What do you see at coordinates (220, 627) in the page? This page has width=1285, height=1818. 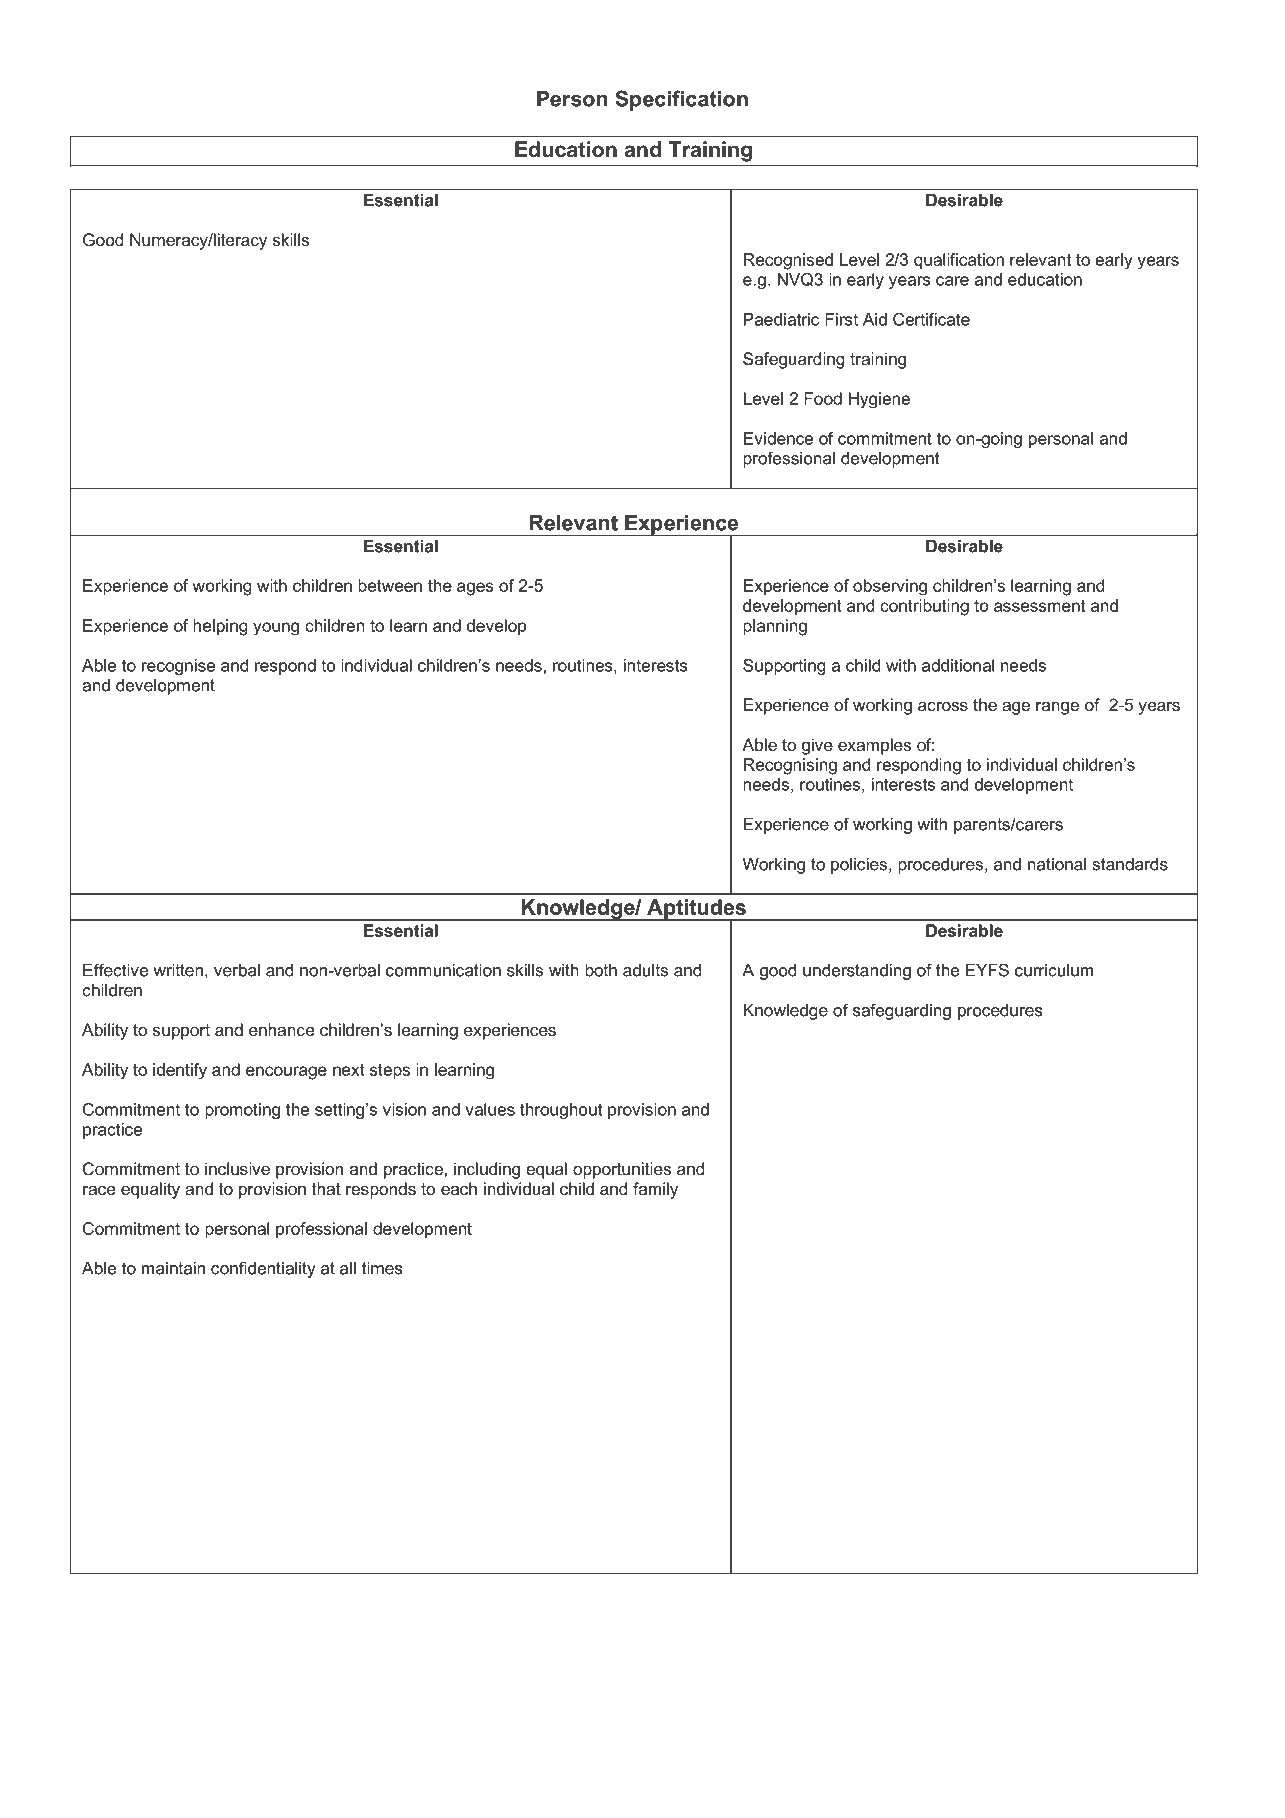 I see `helping` at bounding box center [220, 627].
